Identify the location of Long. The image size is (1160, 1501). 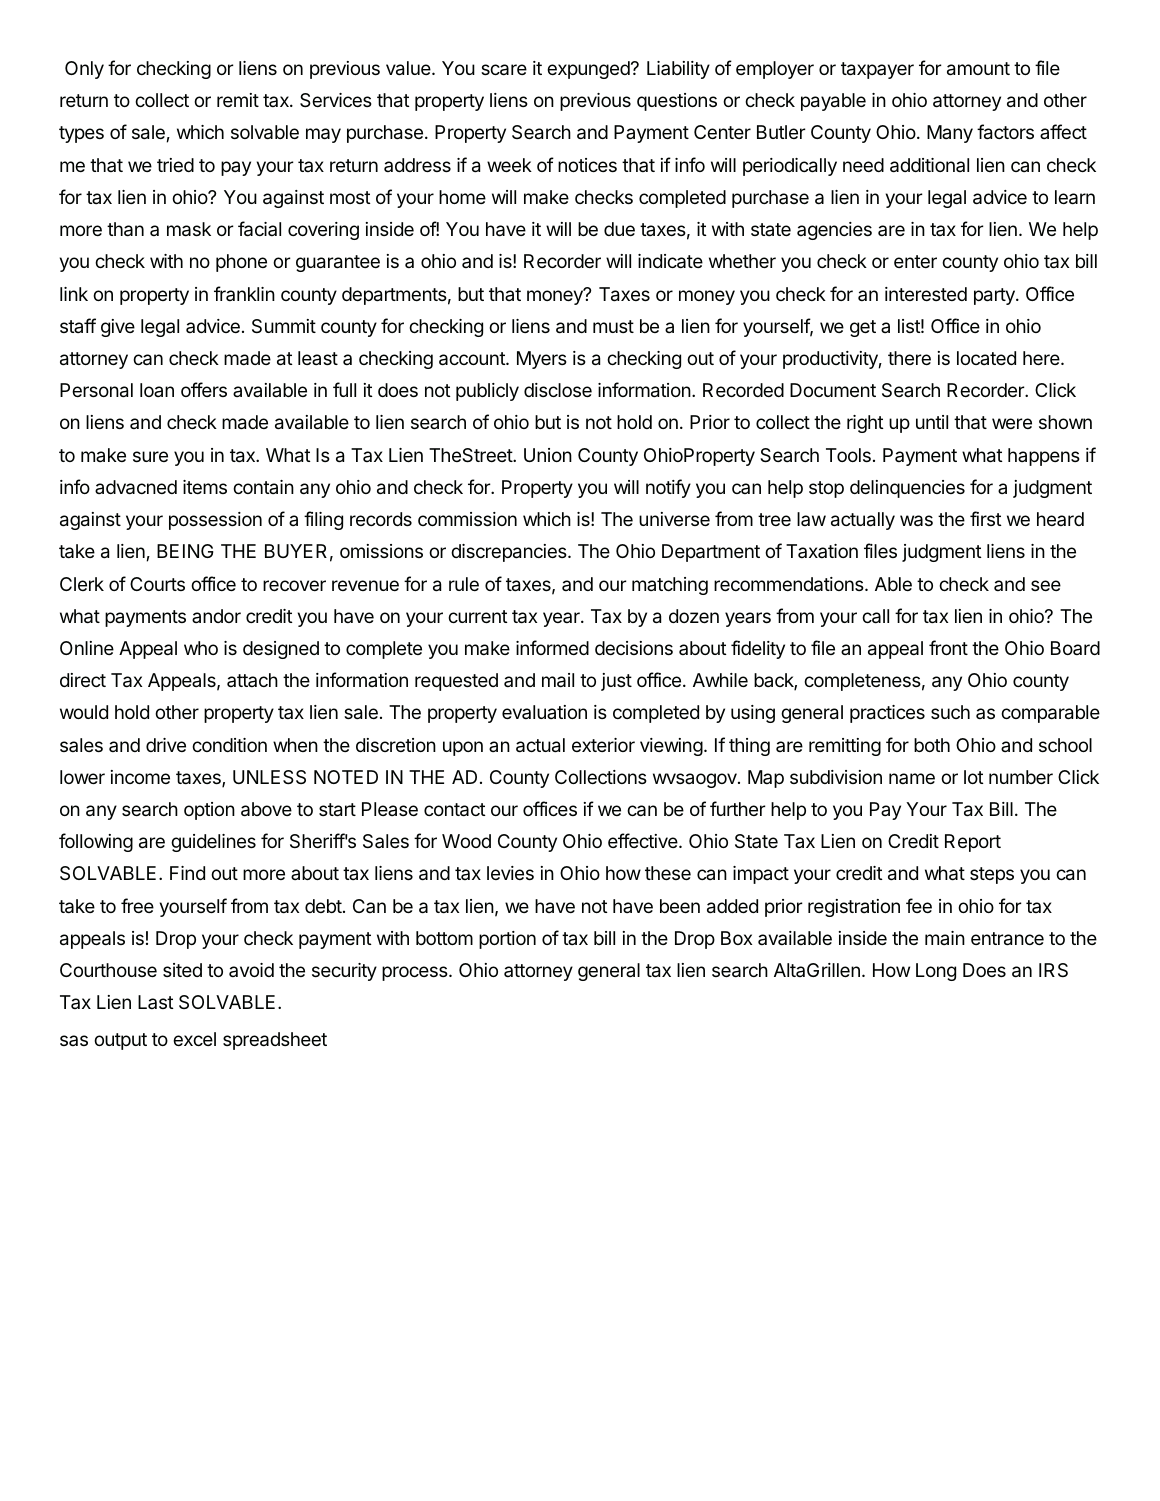
(936, 972).
